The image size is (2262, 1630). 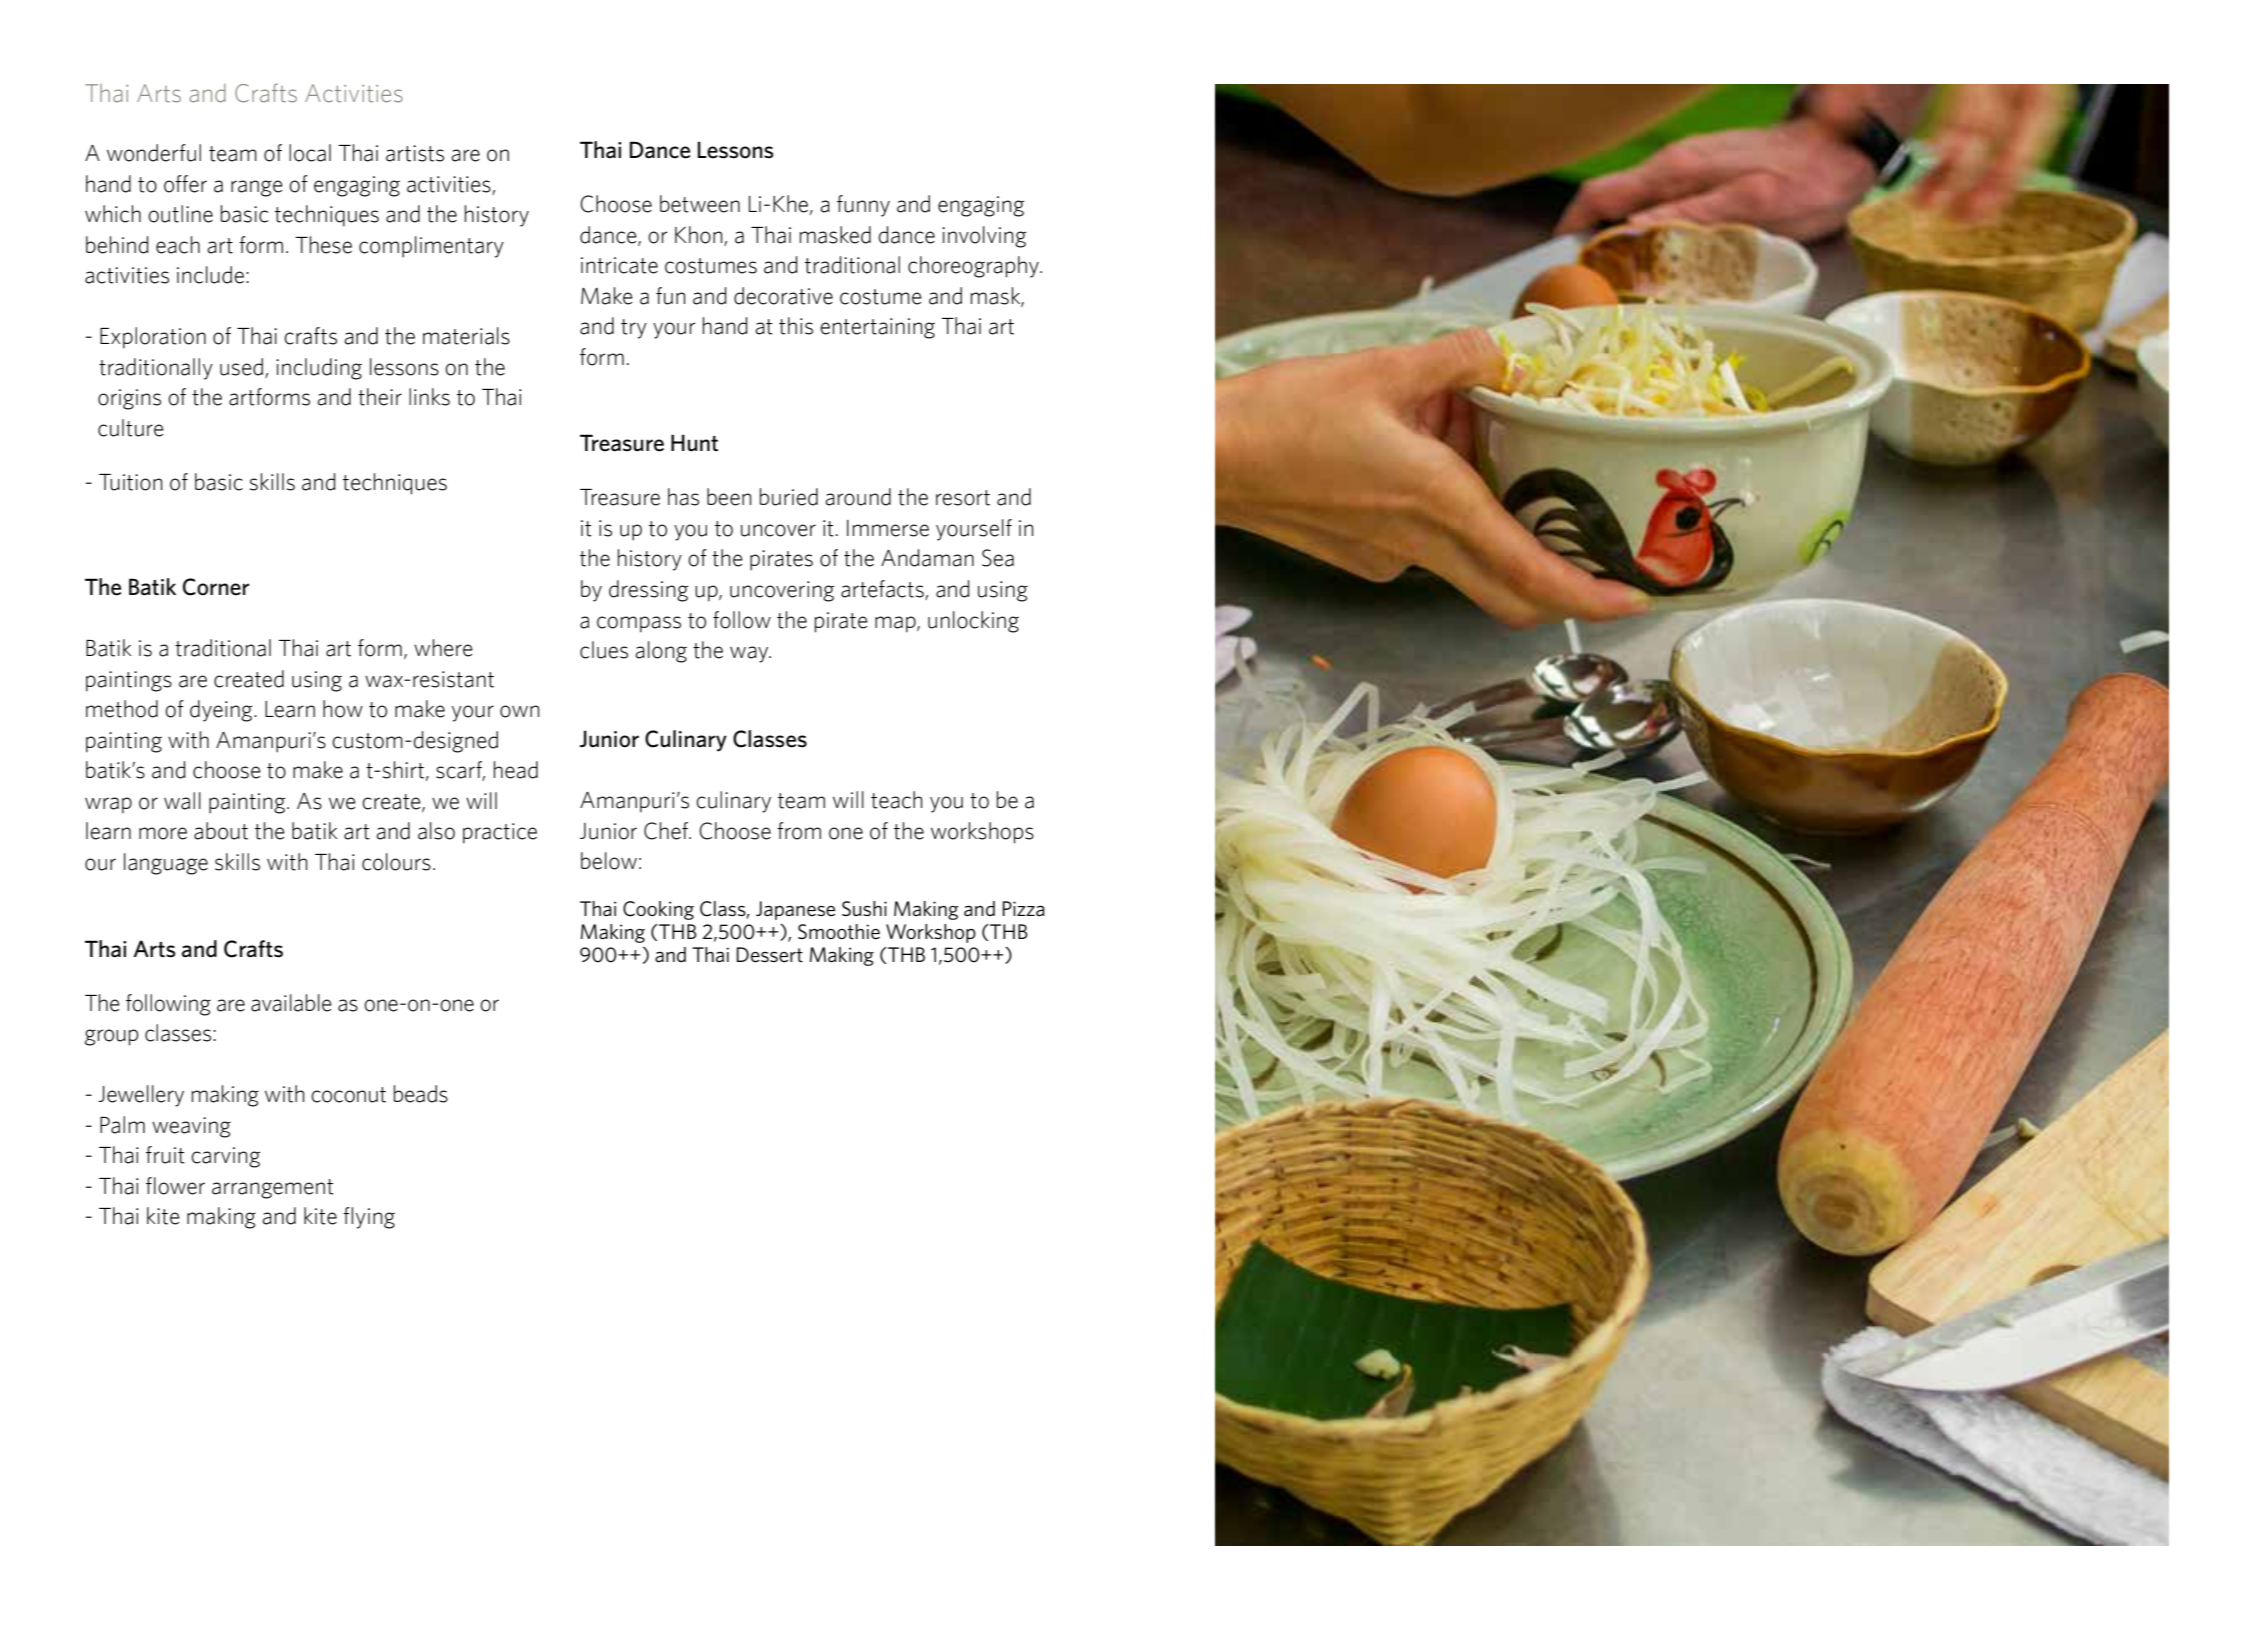 What do you see at coordinates (700, 204) in the document?
I see `between` at bounding box center [700, 204].
